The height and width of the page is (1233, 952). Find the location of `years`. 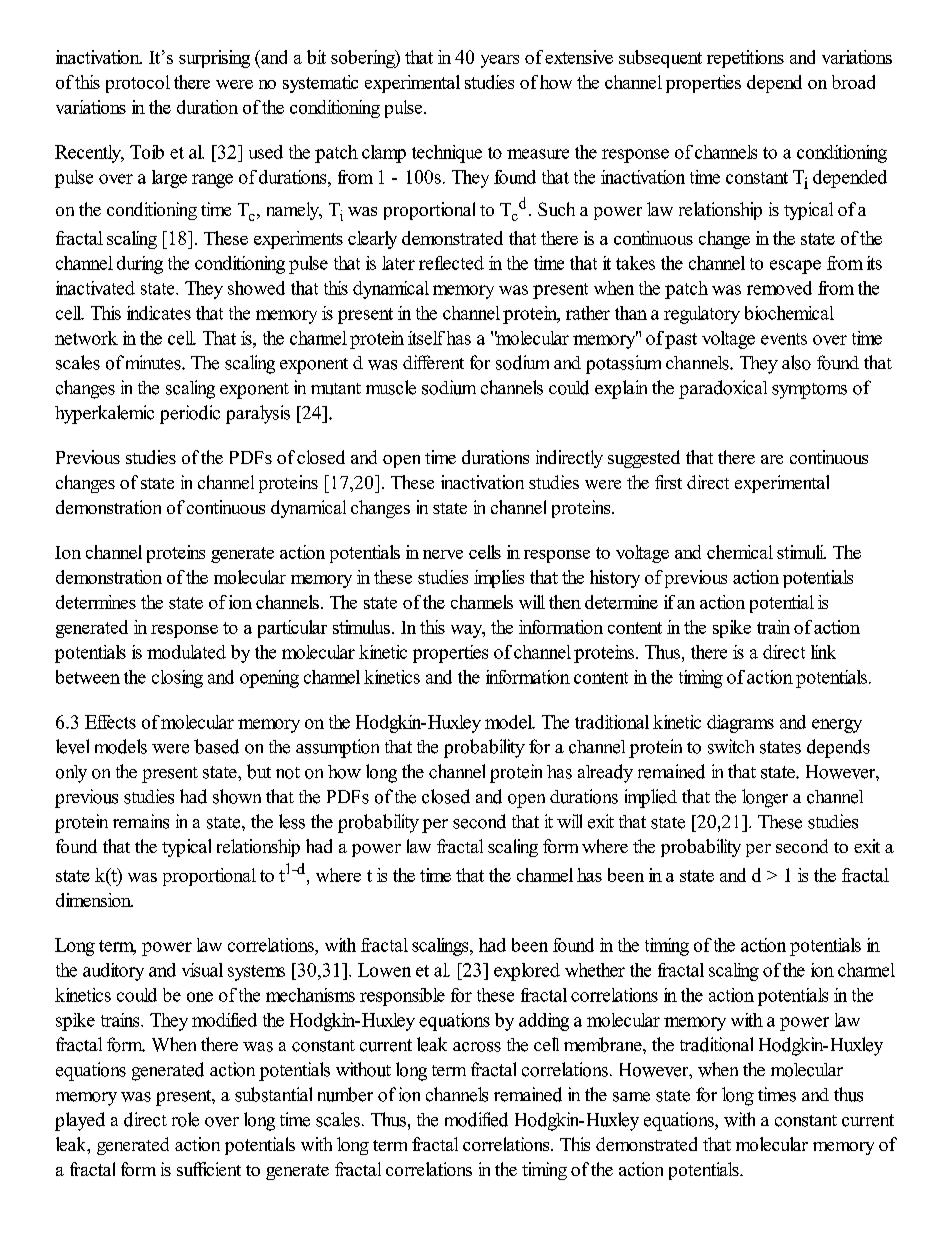

years is located at coordinates (500, 61).
